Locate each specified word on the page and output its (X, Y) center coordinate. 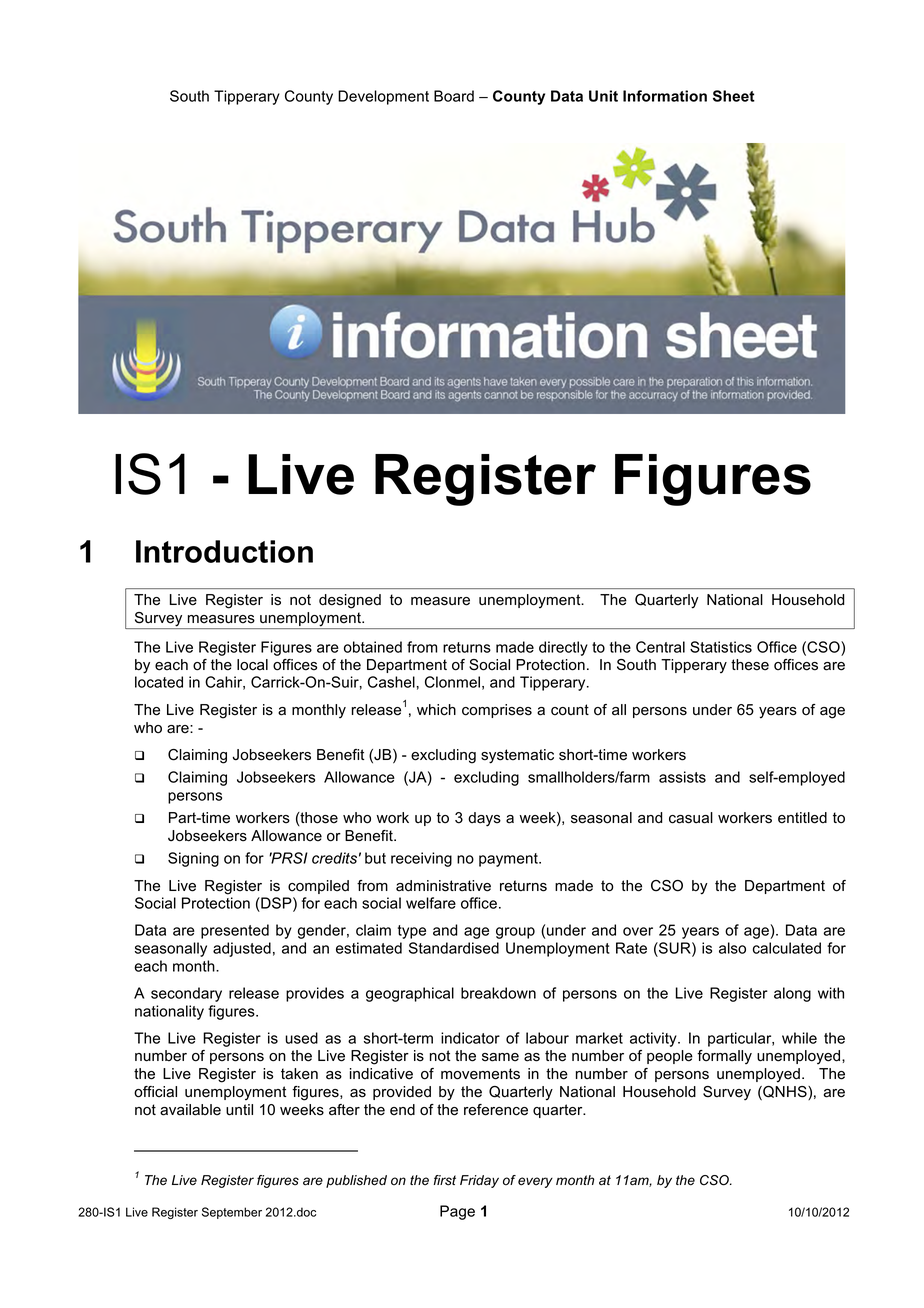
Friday (479, 1181)
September (232, 1213)
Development (383, 97)
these (750, 665)
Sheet (734, 96)
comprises (497, 711)
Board (454, 96)
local (252, 665)
